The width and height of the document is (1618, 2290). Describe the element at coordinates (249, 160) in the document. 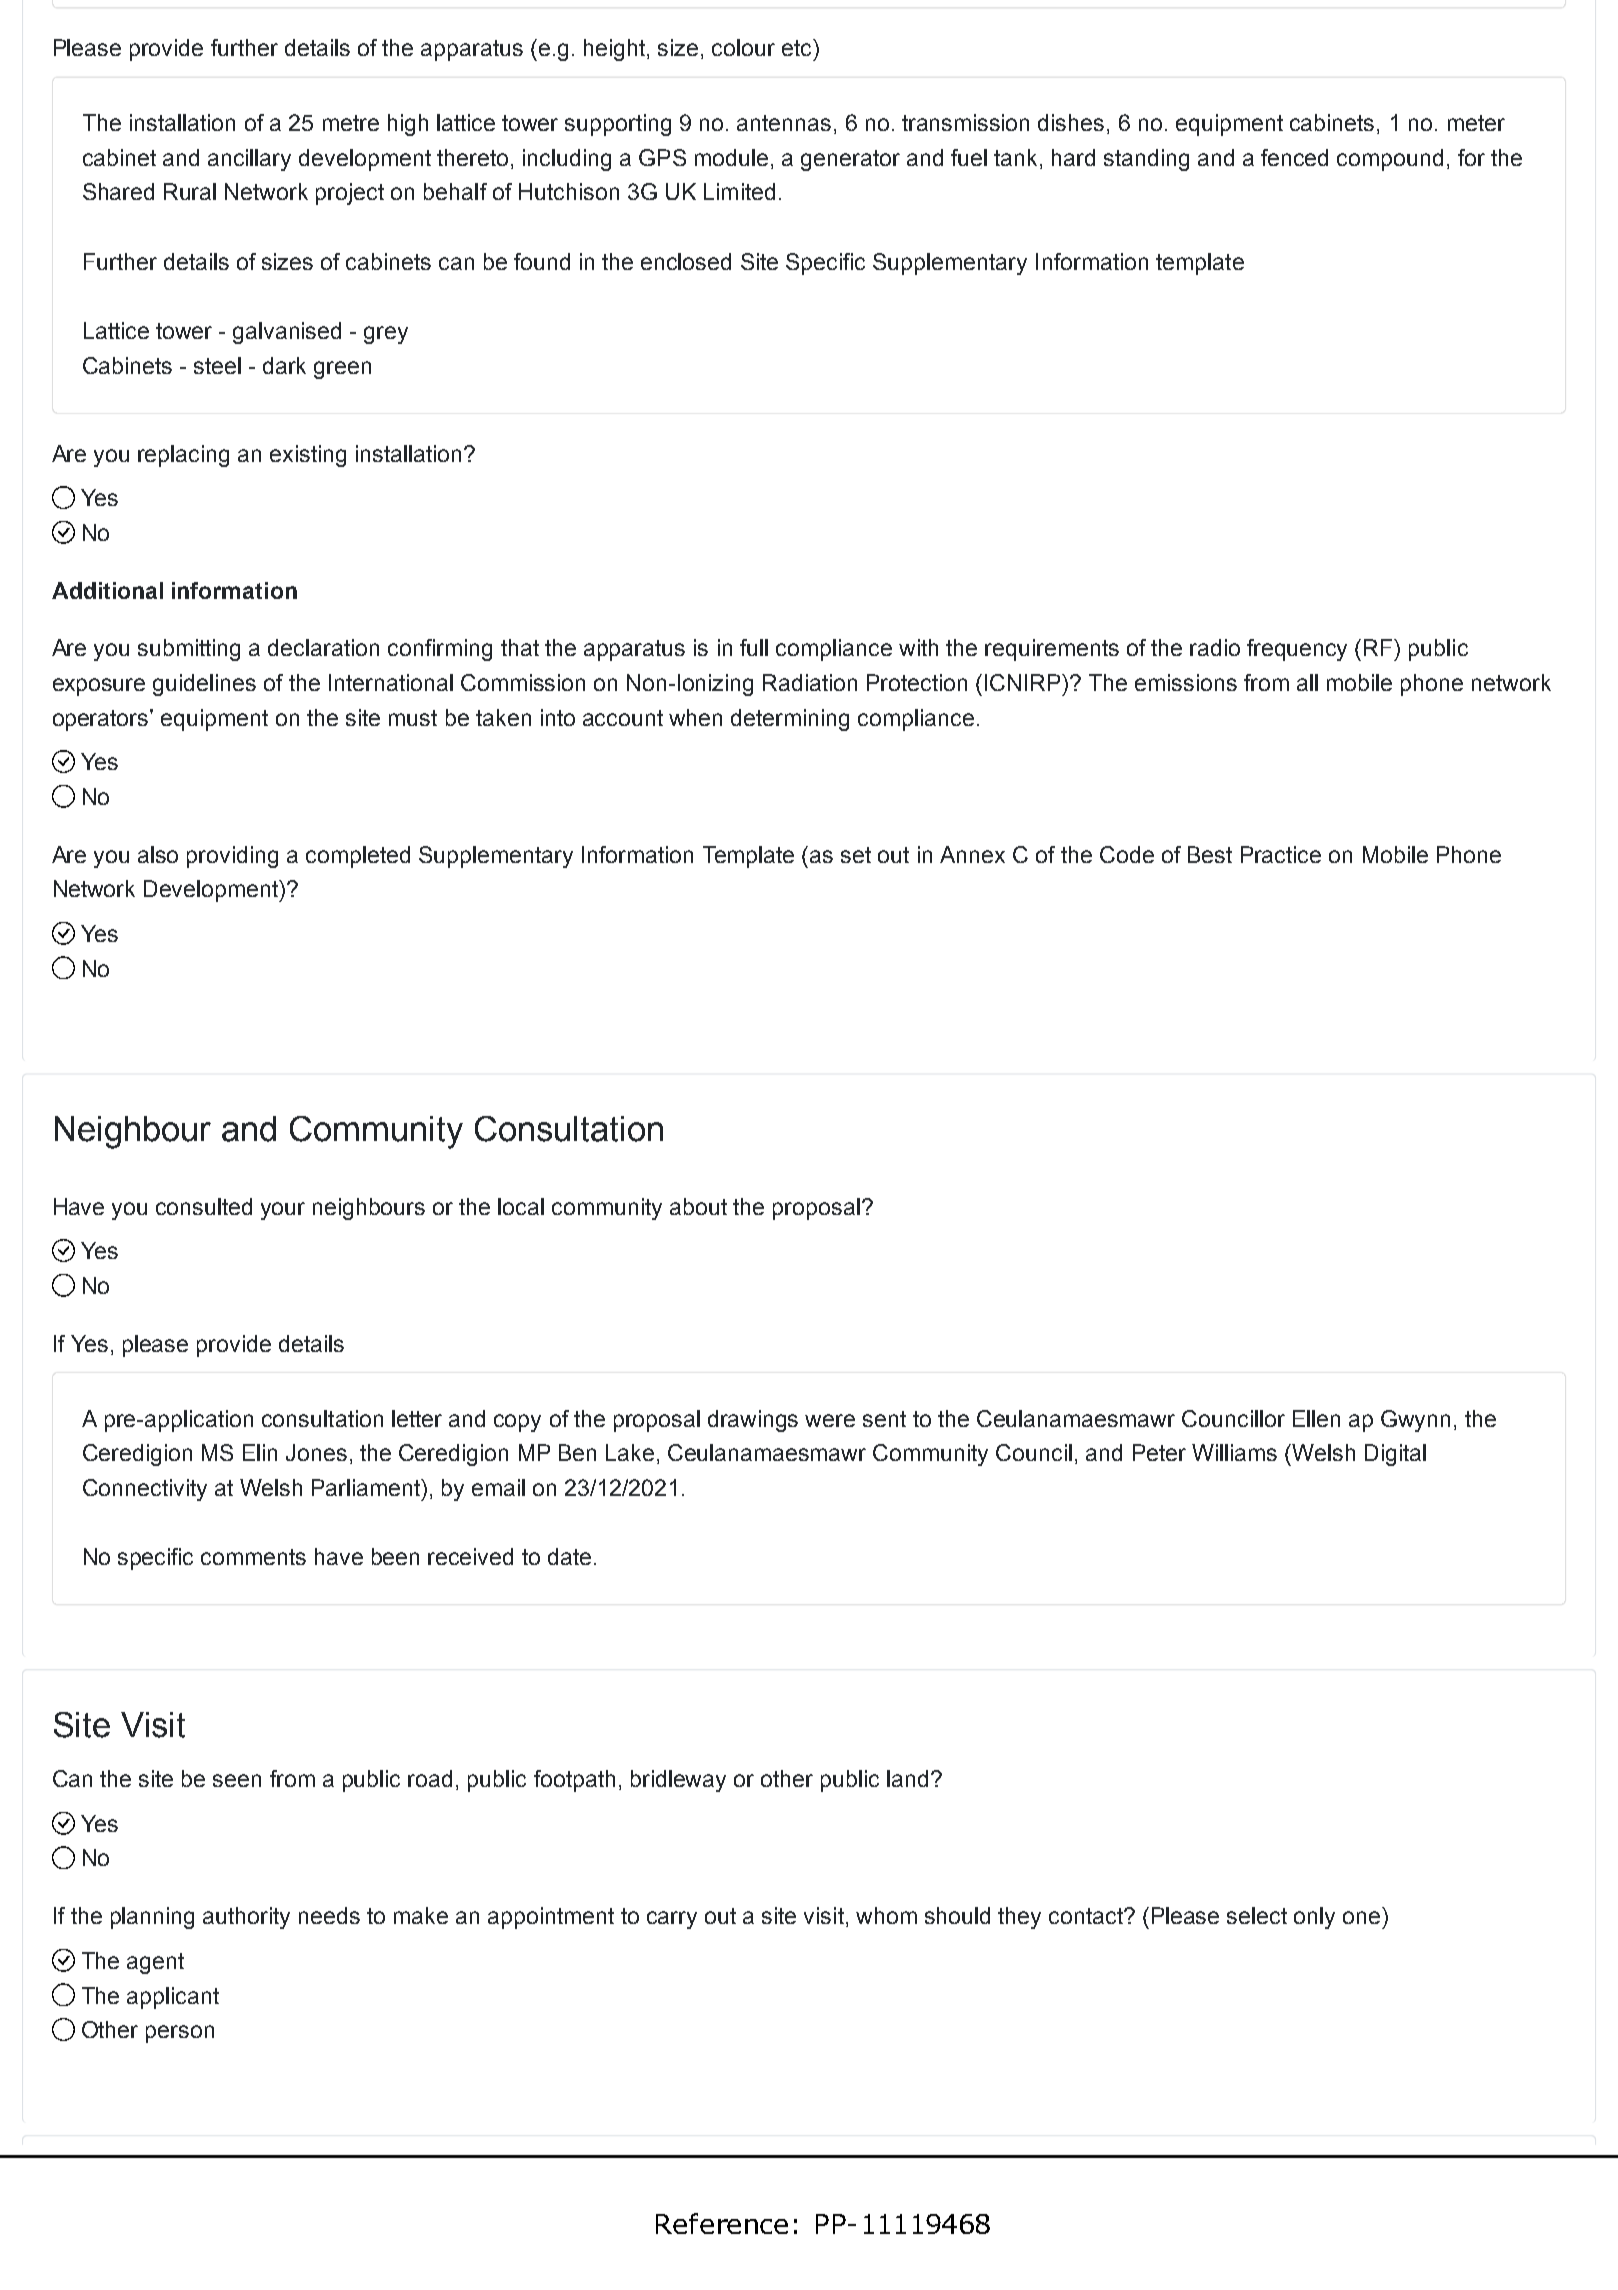

I see `ancillary` at that location.
